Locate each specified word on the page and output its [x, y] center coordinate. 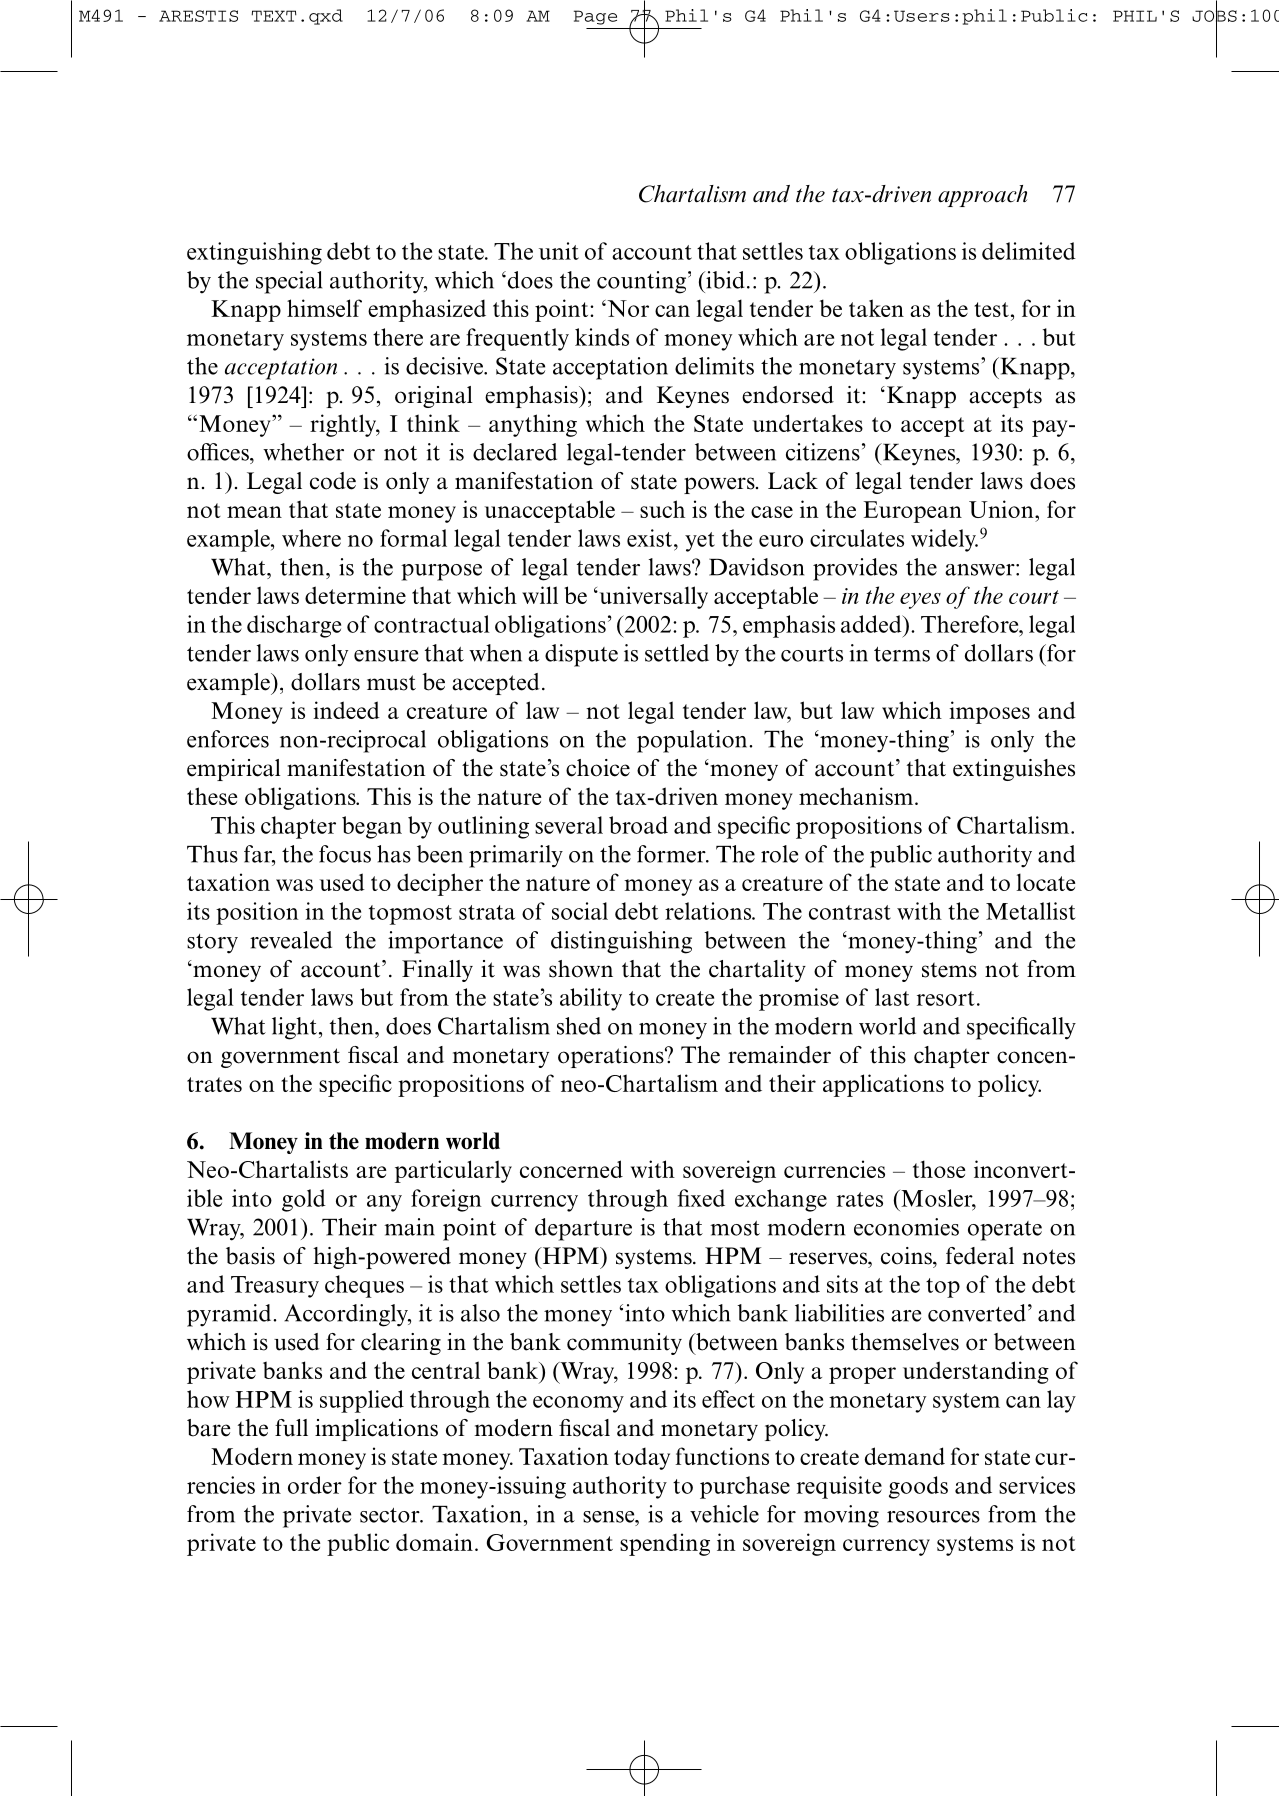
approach [982, 196]
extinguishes [1014, 770]
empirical [234, 770]
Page [595, 17]
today [642, 1458]
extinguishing [254, 253]
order [315, 1485]
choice [598, 768]
